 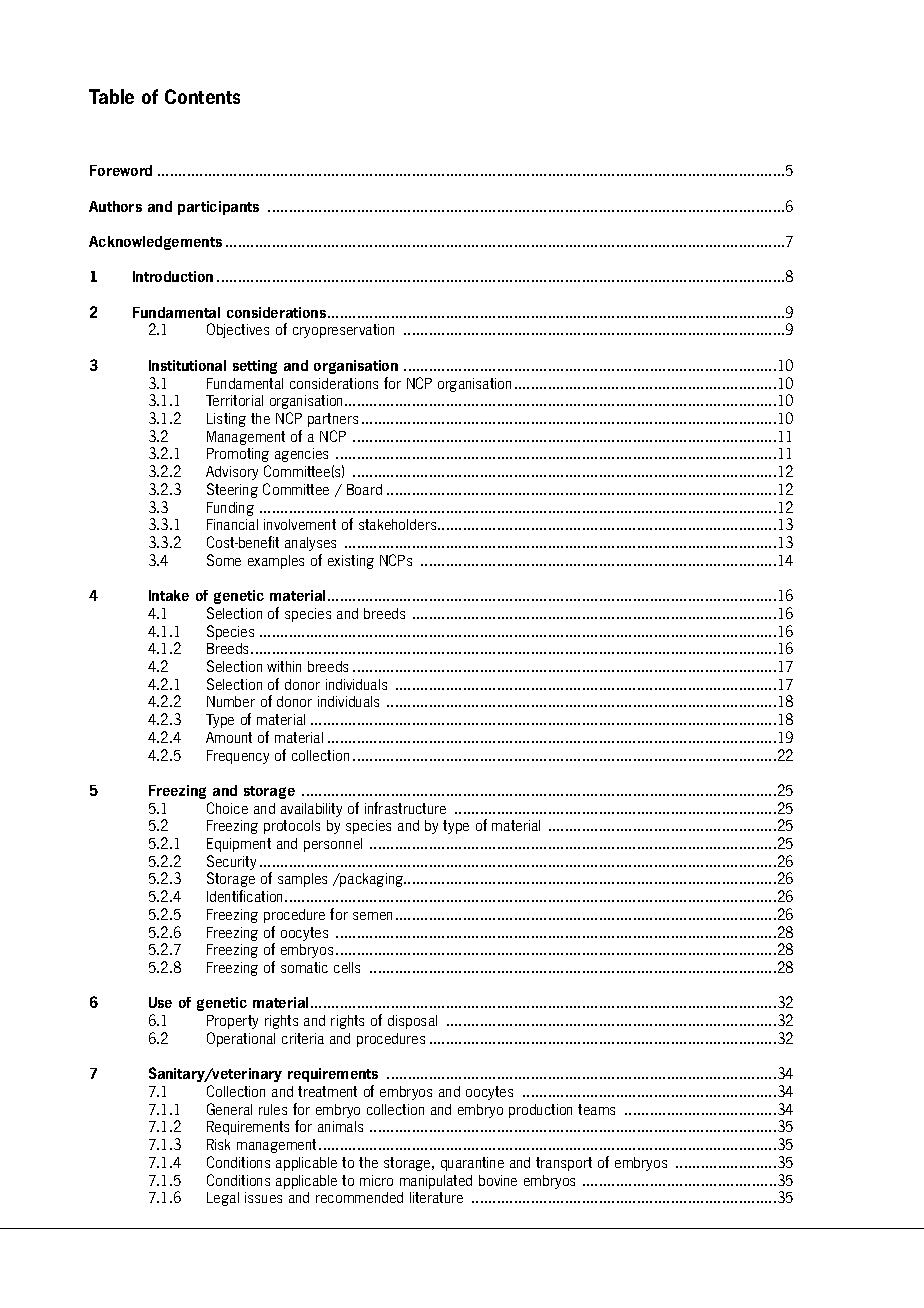 I want to click on Objectives, so click(x=238, y=330).
